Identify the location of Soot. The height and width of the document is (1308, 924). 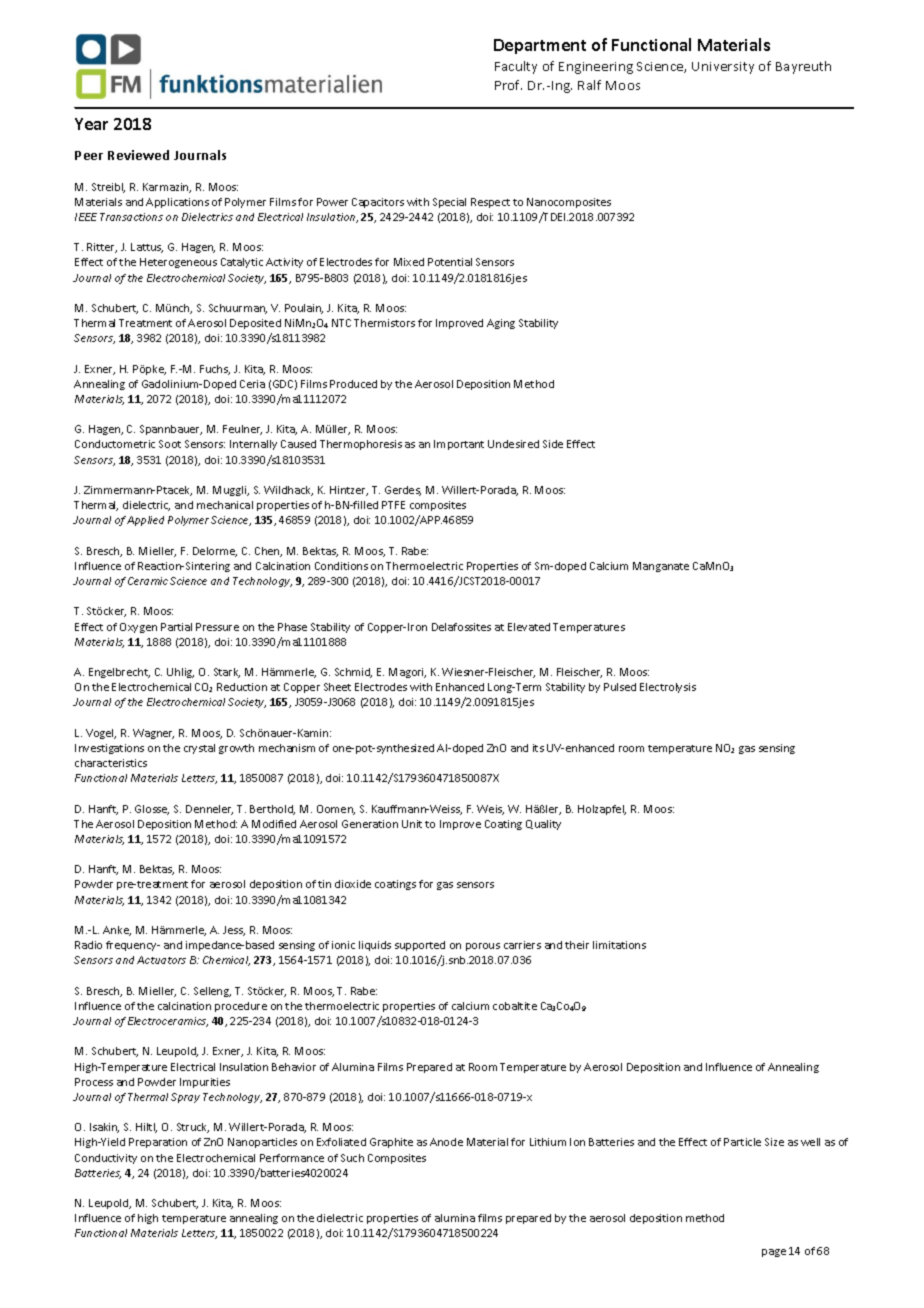
(170, 444).
